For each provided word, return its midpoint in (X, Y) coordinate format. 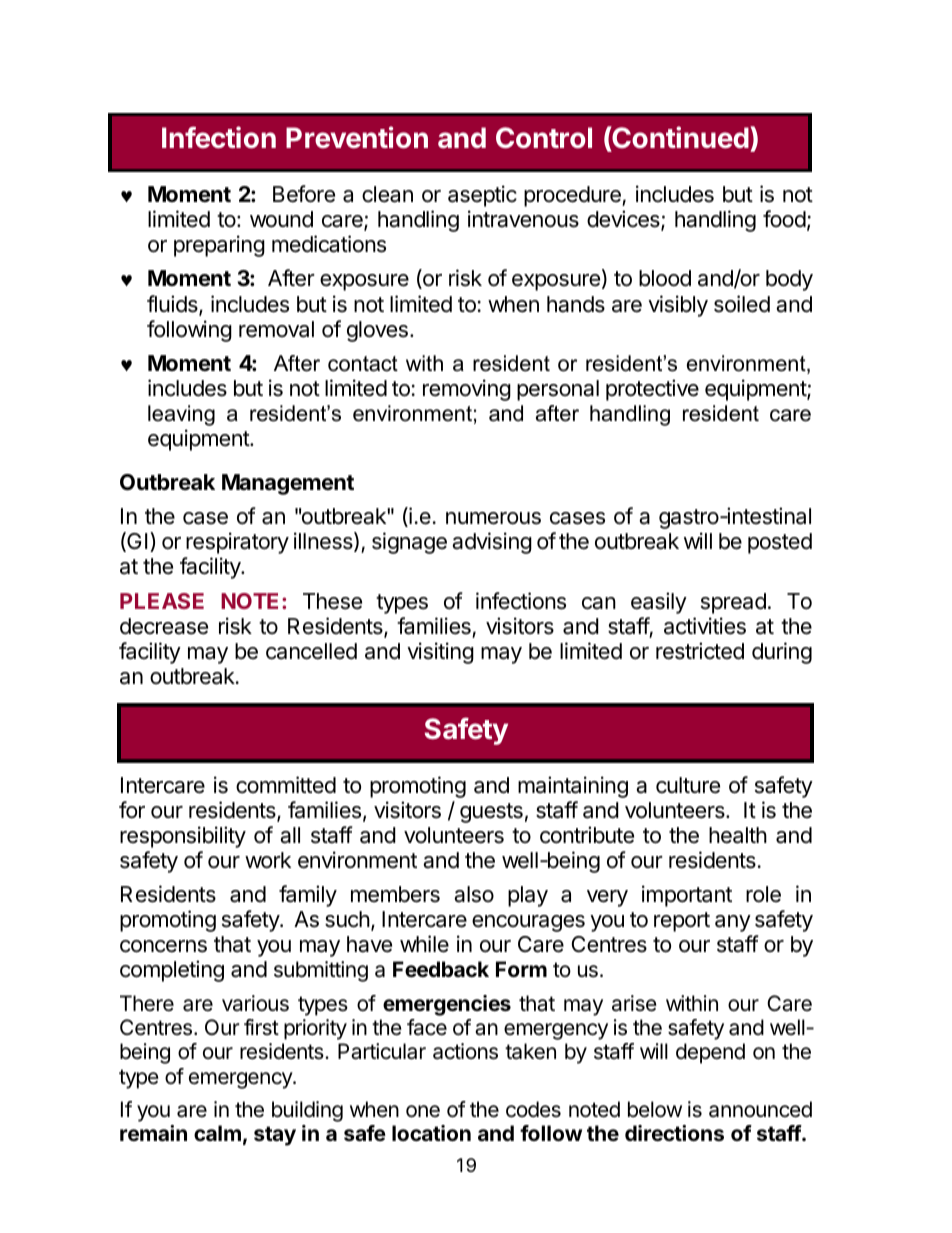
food (784, 218)
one (423, 1111)
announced (760, 1109)
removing (467, 390)
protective (652, 390)
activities (705, 626)
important (687, 896)
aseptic (482, 196)
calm (217, 1133)
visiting (440, 653)
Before (304, 194)
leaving (181, 415)
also (474, 894)
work (268, 860)
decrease (164, 626)
